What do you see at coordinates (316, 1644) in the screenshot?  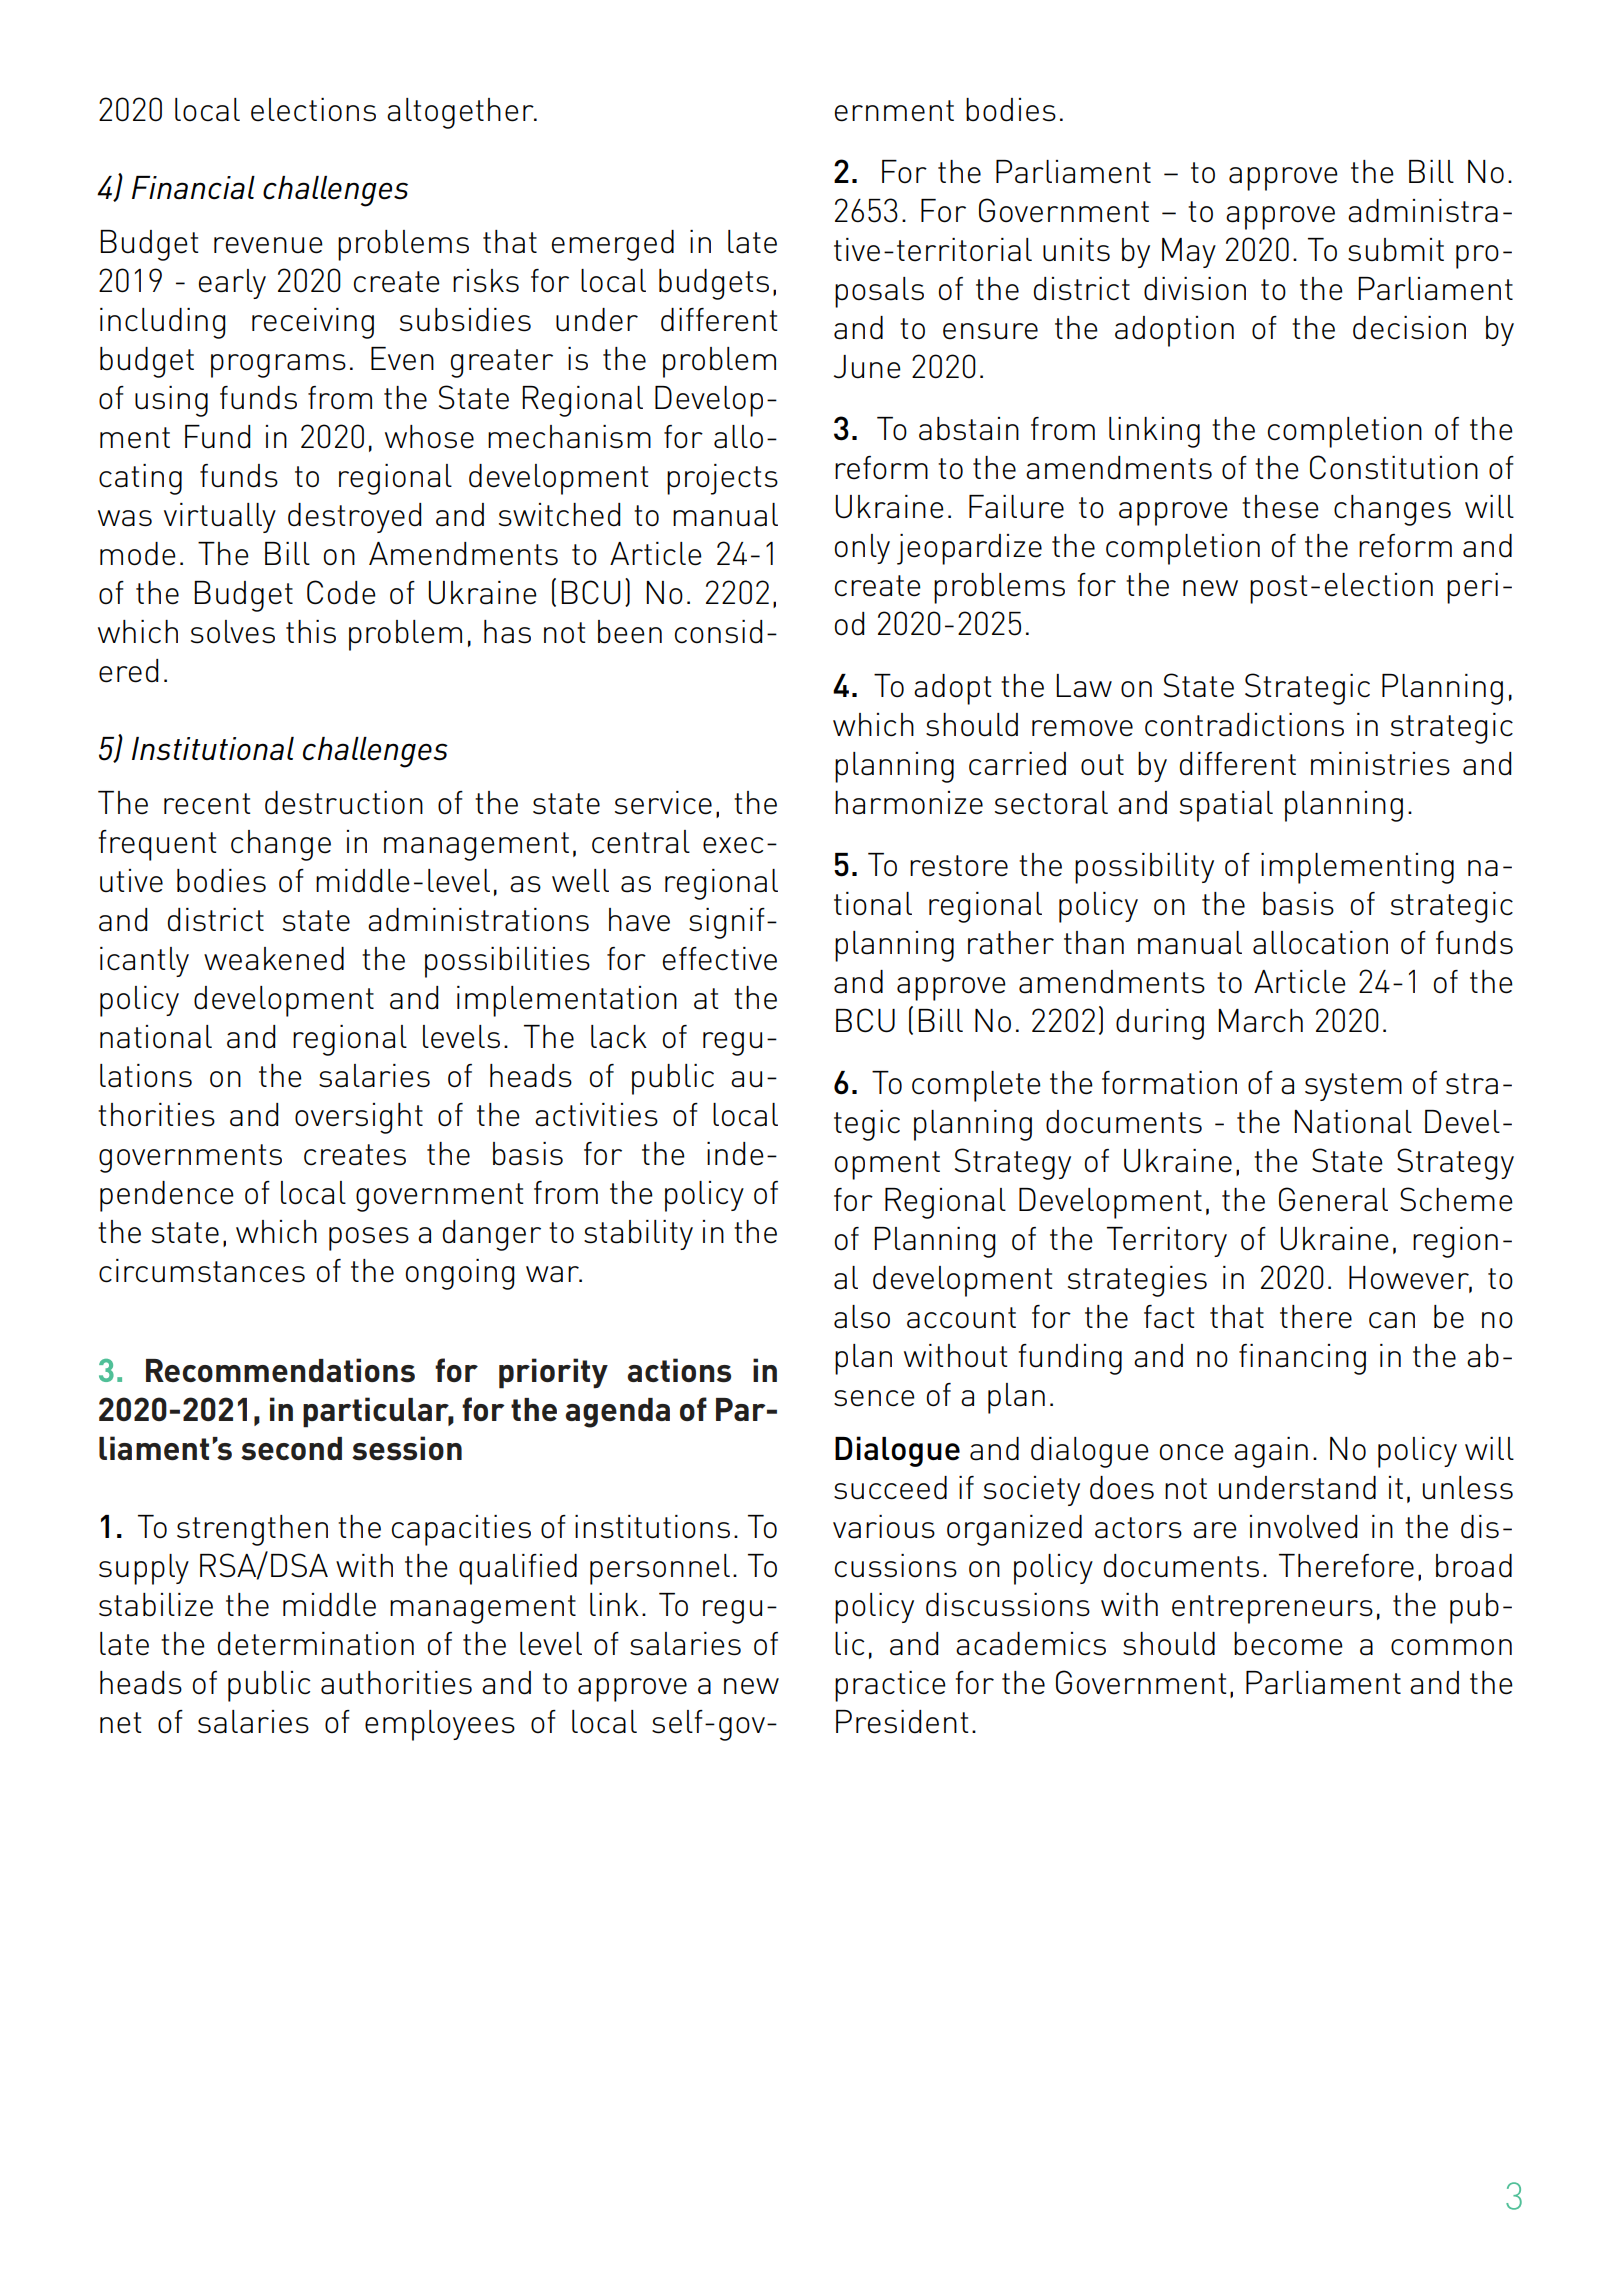 I see `determination` at bounding box center [316, 1644].
